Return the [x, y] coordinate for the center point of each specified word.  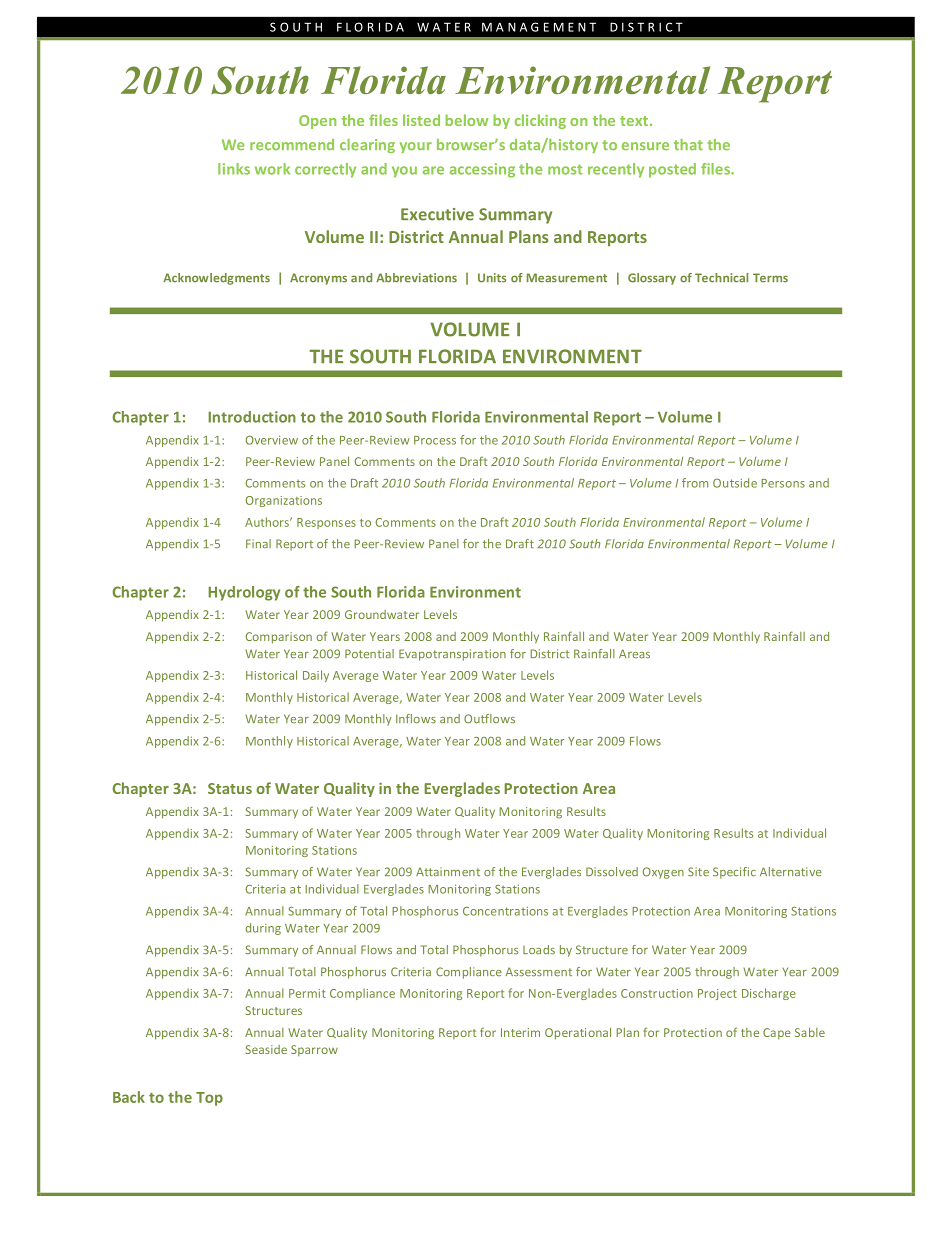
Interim [520, 1032]
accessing [482, 170]
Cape [777, 1033]
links [234, 169]
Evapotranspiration [452, 655]
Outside [735, 483]
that [688, 144]
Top [209, 1099]
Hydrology [244, 593]
